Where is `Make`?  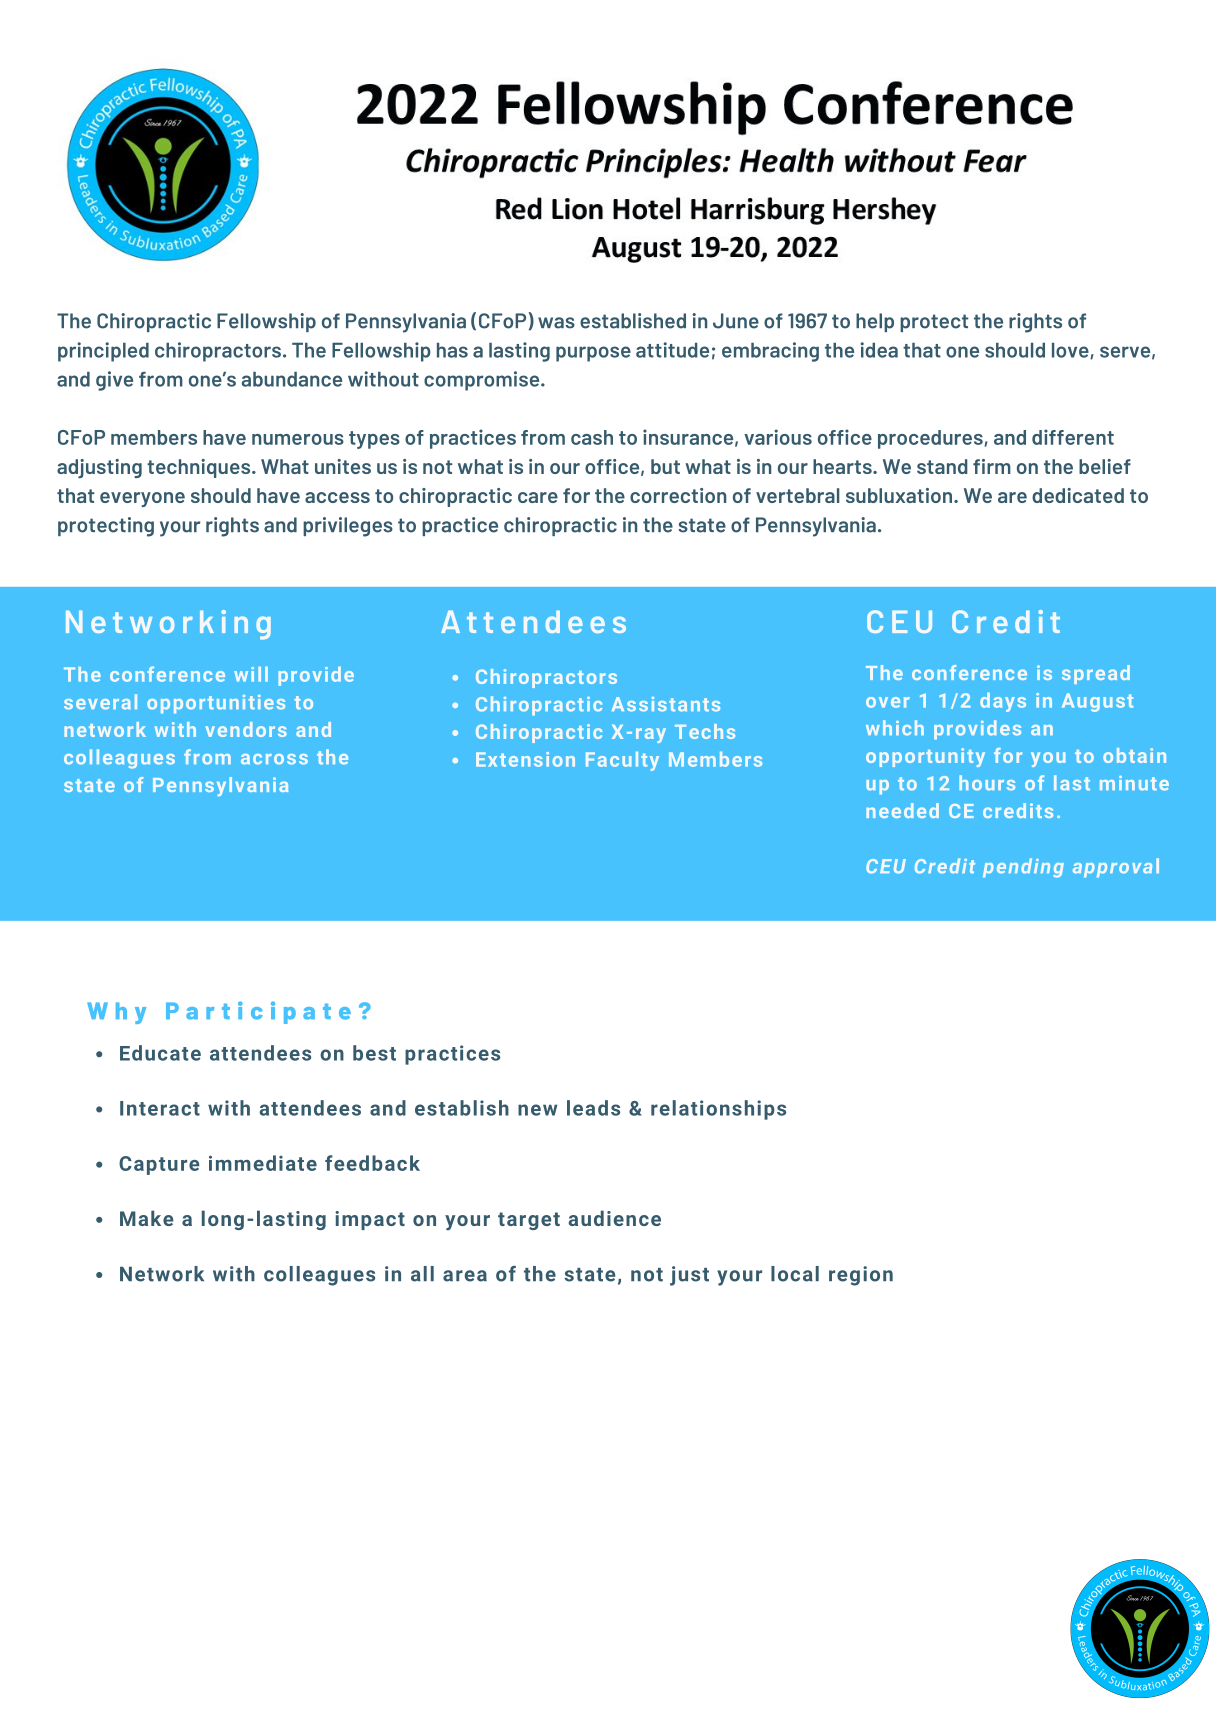 Make is located at coordinates (146, 1218).
